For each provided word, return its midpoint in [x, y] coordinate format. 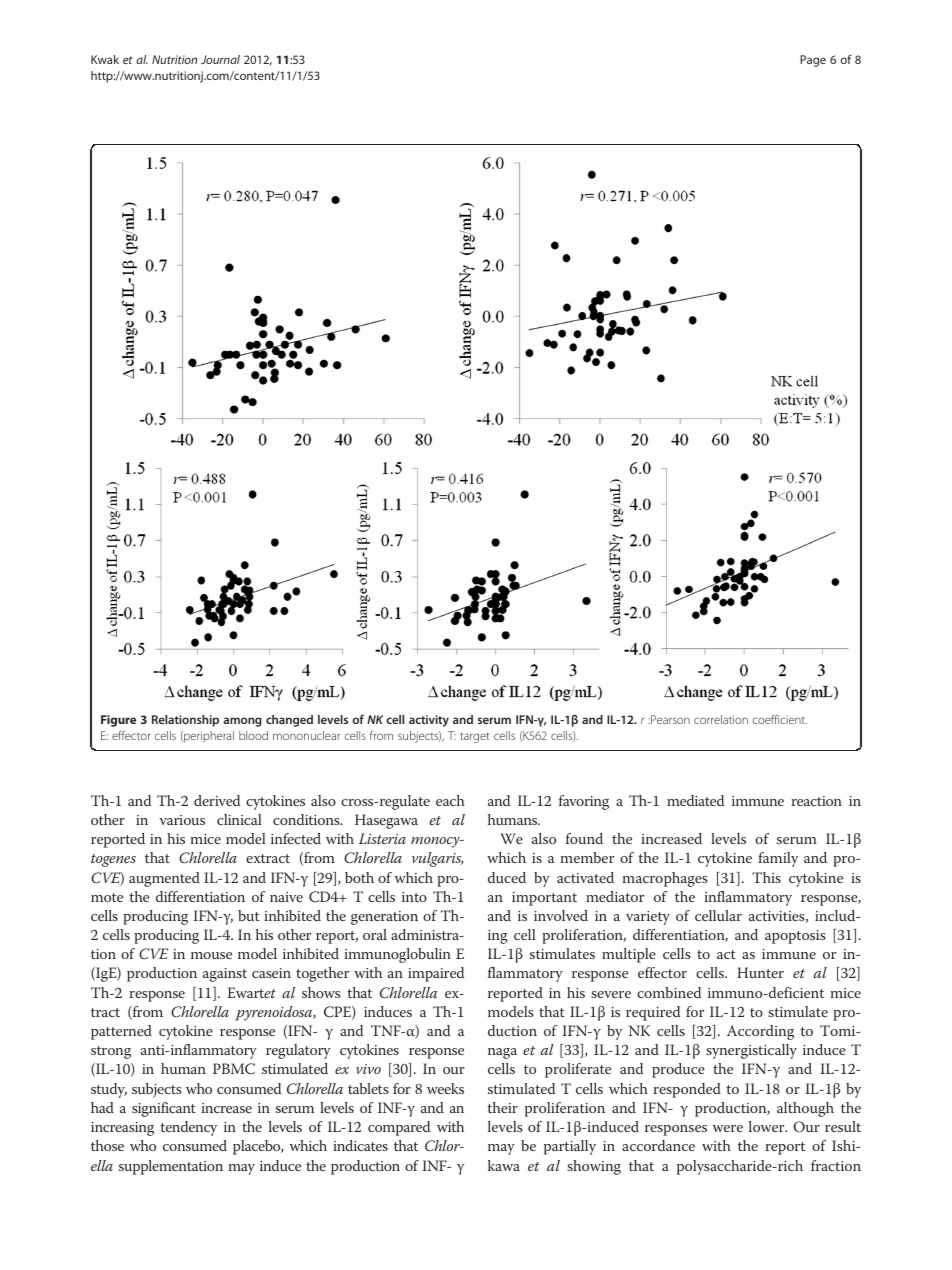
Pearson [669, 719]
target [475, 737]
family [778, 859]
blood [253, 735]
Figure [118, 721]
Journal [220, 59]
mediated [695, 800]
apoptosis [795, 937]
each [450, 800]
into [414, 897]
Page [813, 61]
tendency [189, 1128]
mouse [211, 955]
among [242, 722]
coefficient [780, 719]
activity [429, 721]
